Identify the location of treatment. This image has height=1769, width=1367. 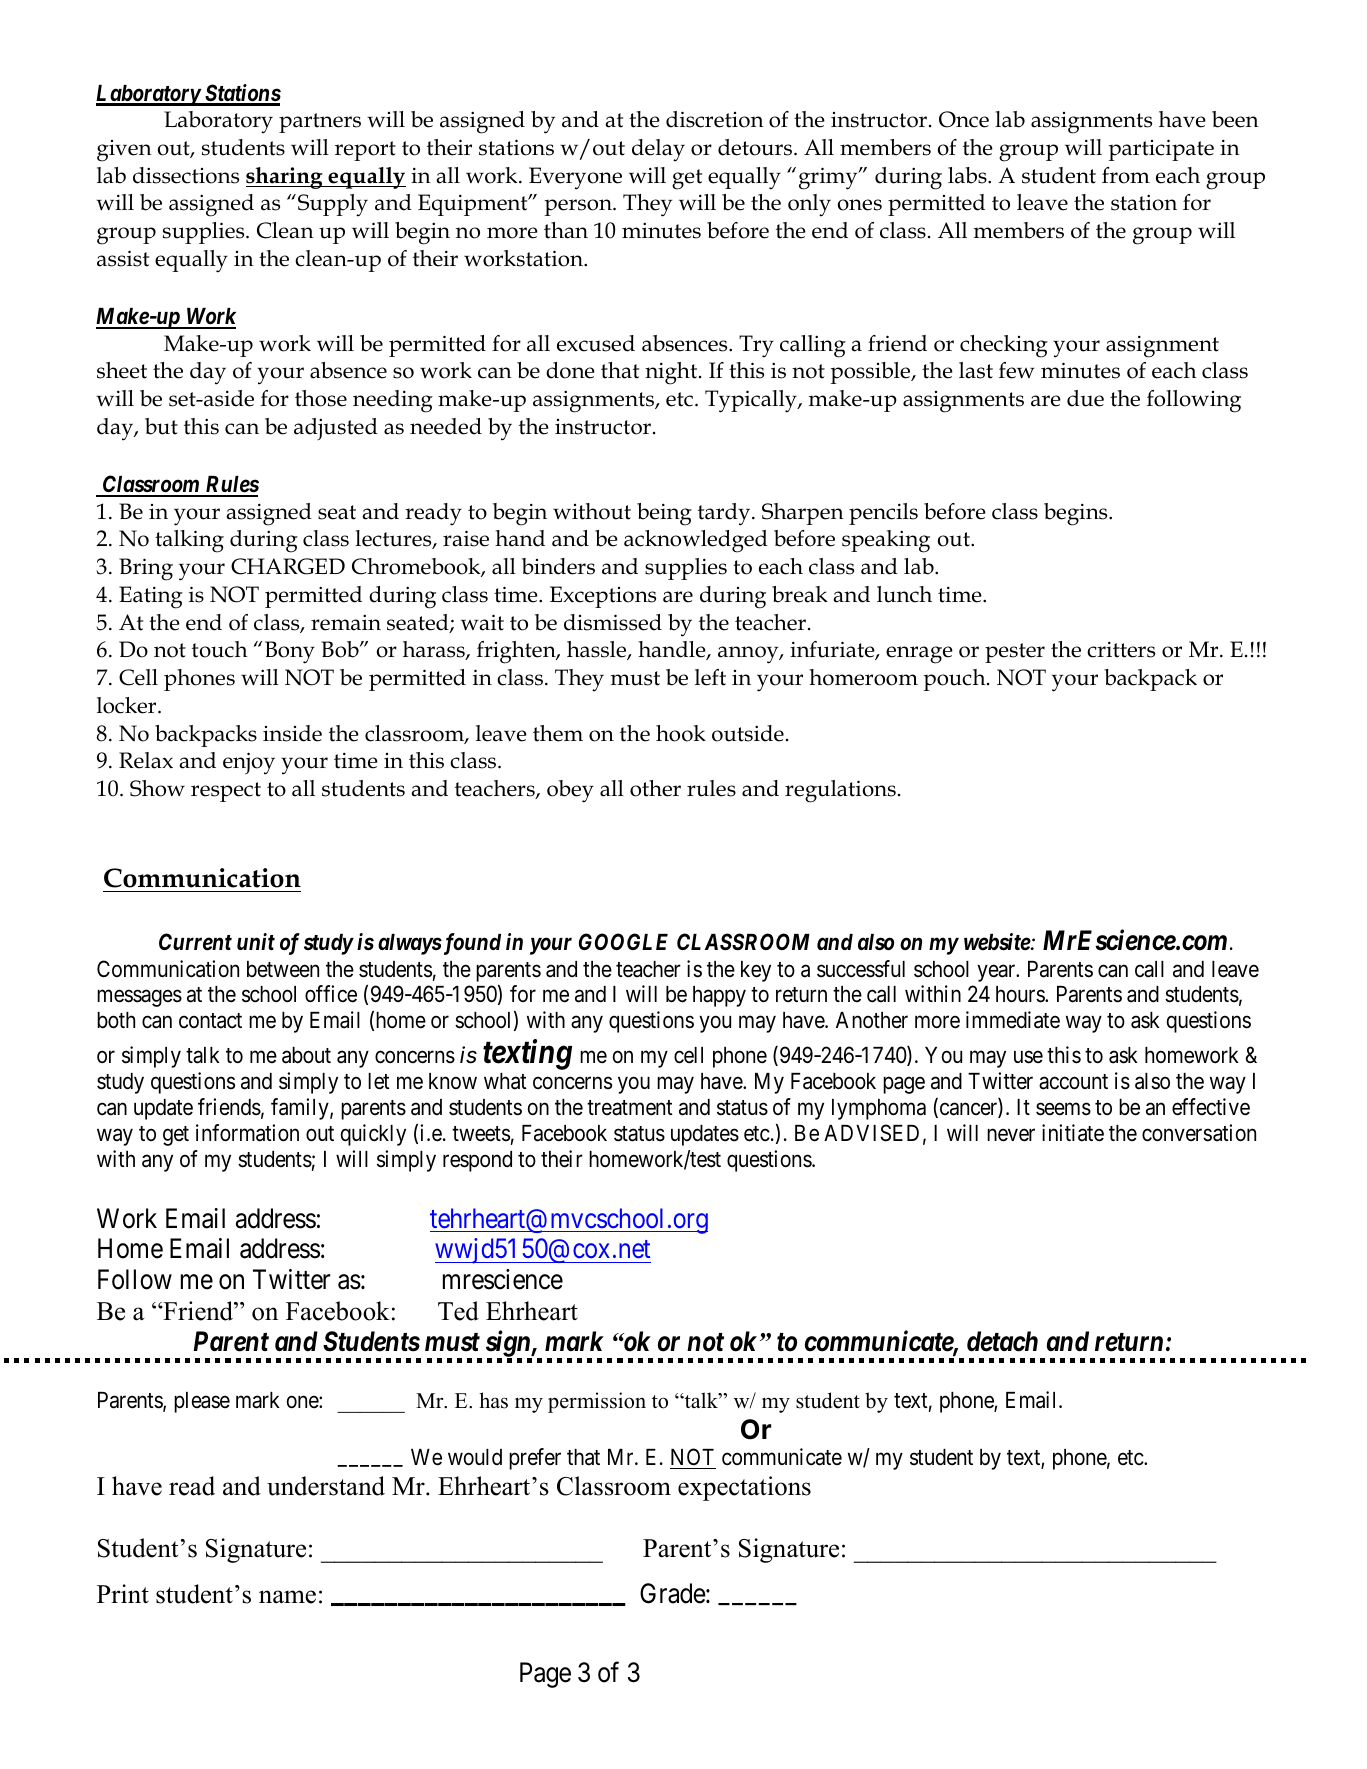
(630, 1108).
